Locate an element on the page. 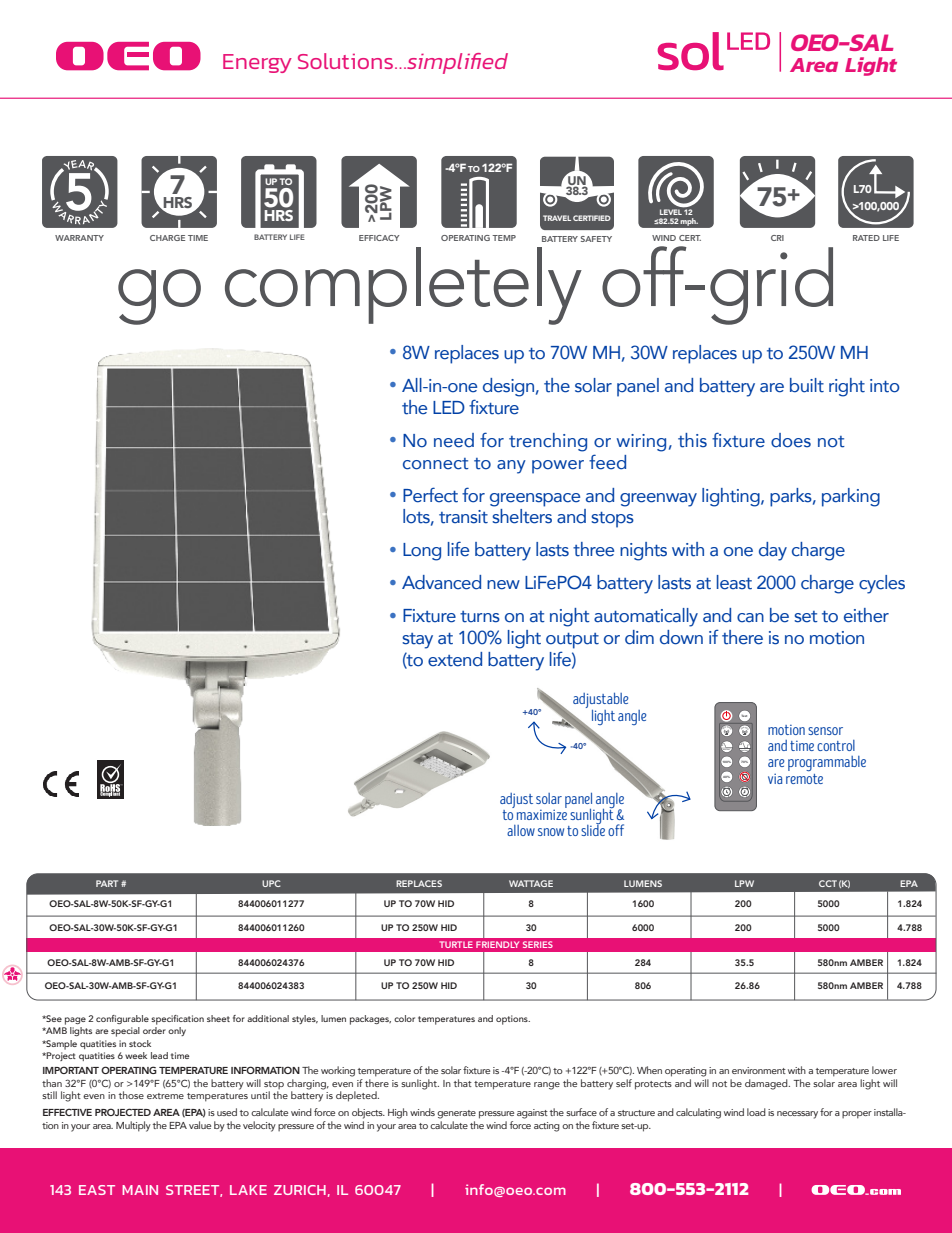 The image size is (952, 1233). necessary is located at coordinates (797, 1115).
